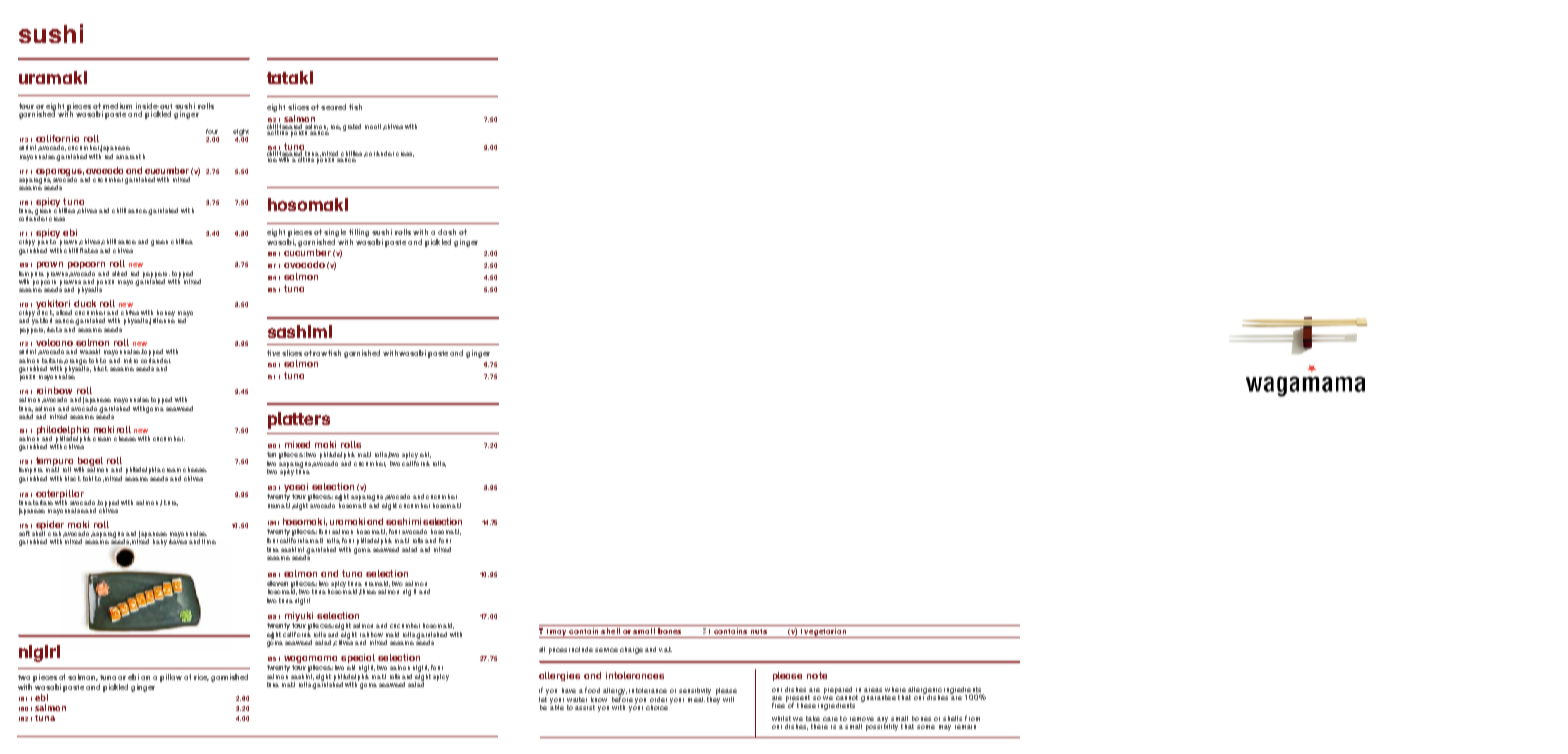 The image size is (1568, 754). What do you see at coordinates (825, 633) in the screenshot?
I see `vegetarian` at bounding box center [825, 633].
